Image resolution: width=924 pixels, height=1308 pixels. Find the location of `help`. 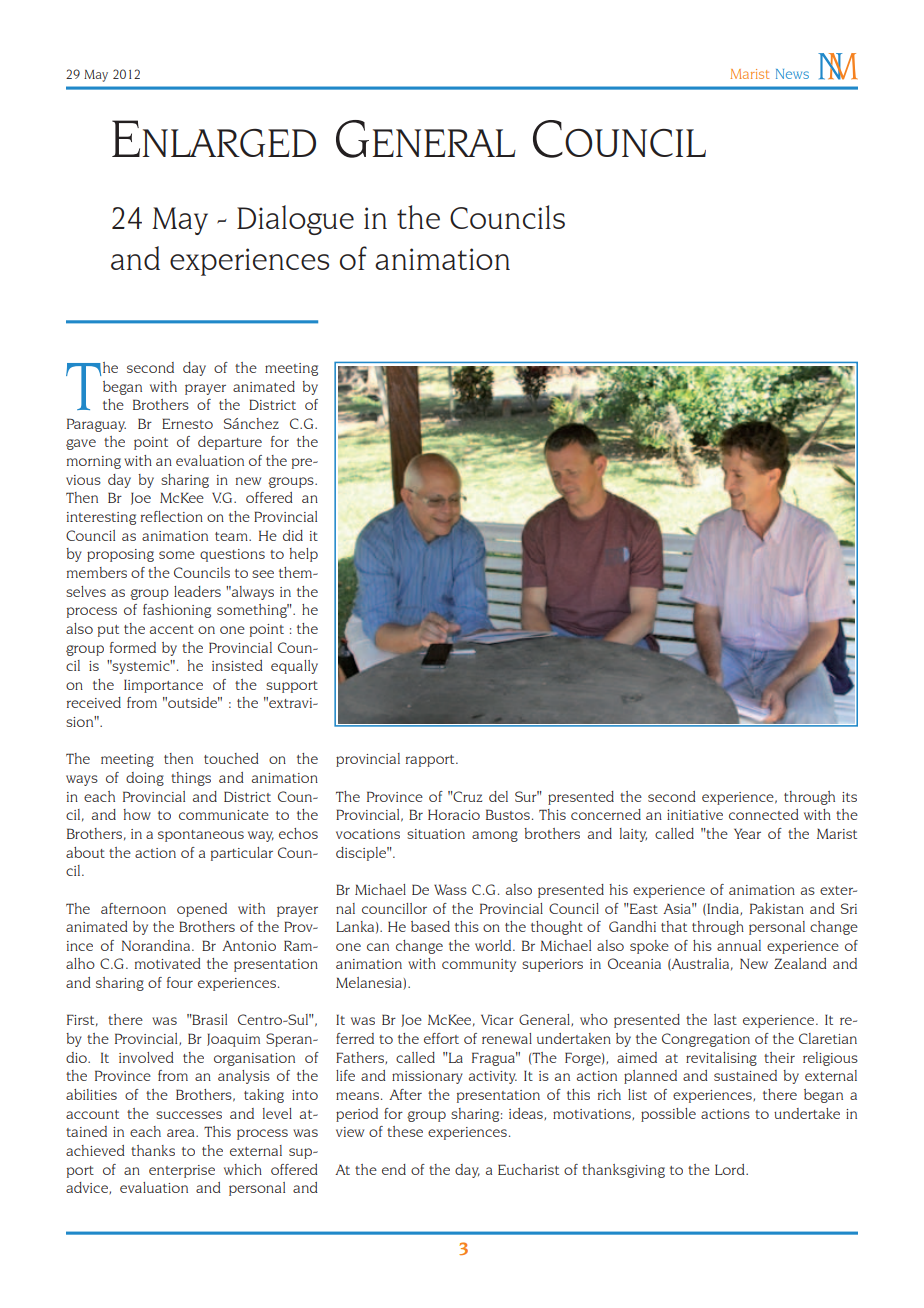

help is located at coordinates (303, 555).
